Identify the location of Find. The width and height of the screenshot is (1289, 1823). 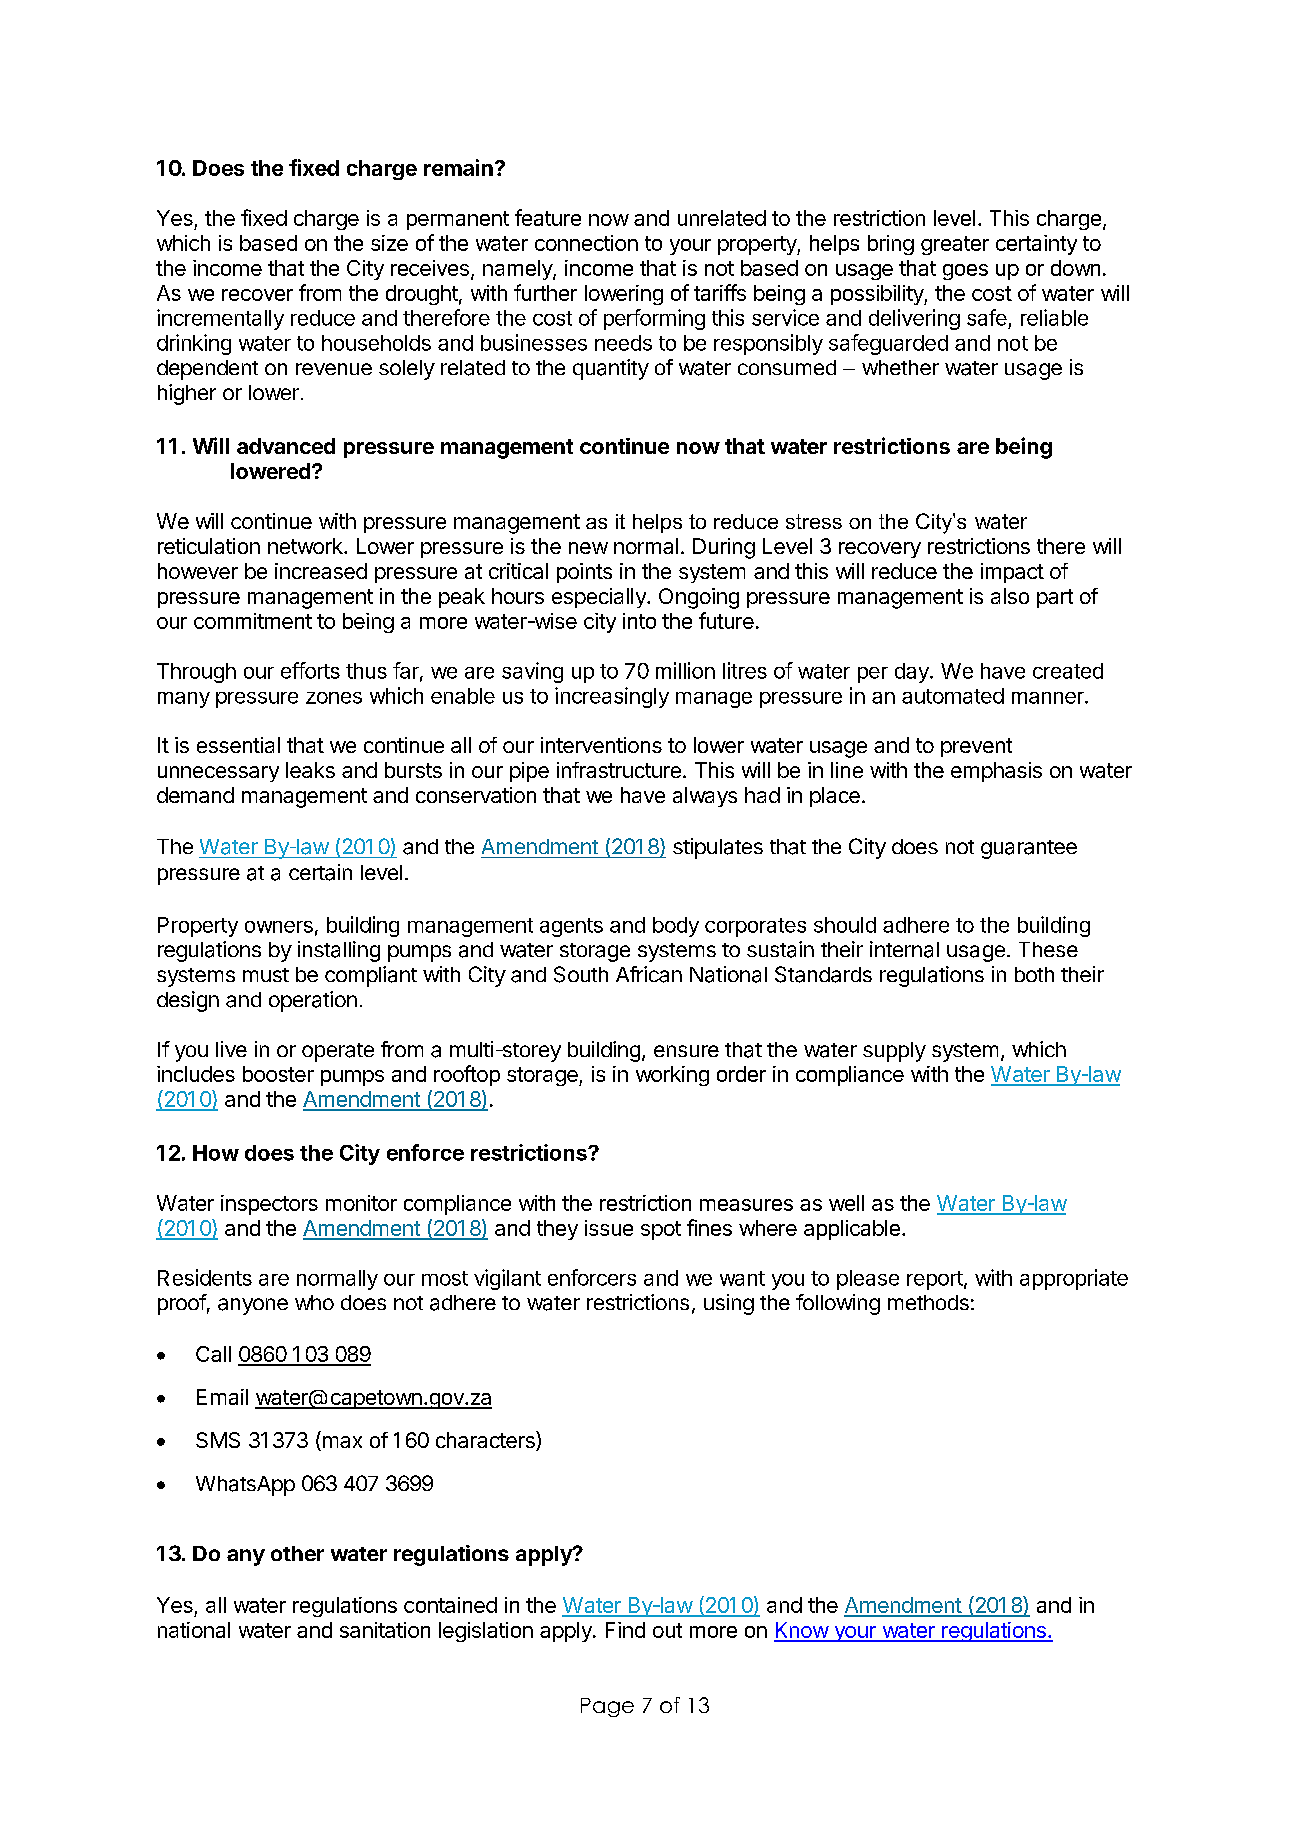
(625, 1630).
